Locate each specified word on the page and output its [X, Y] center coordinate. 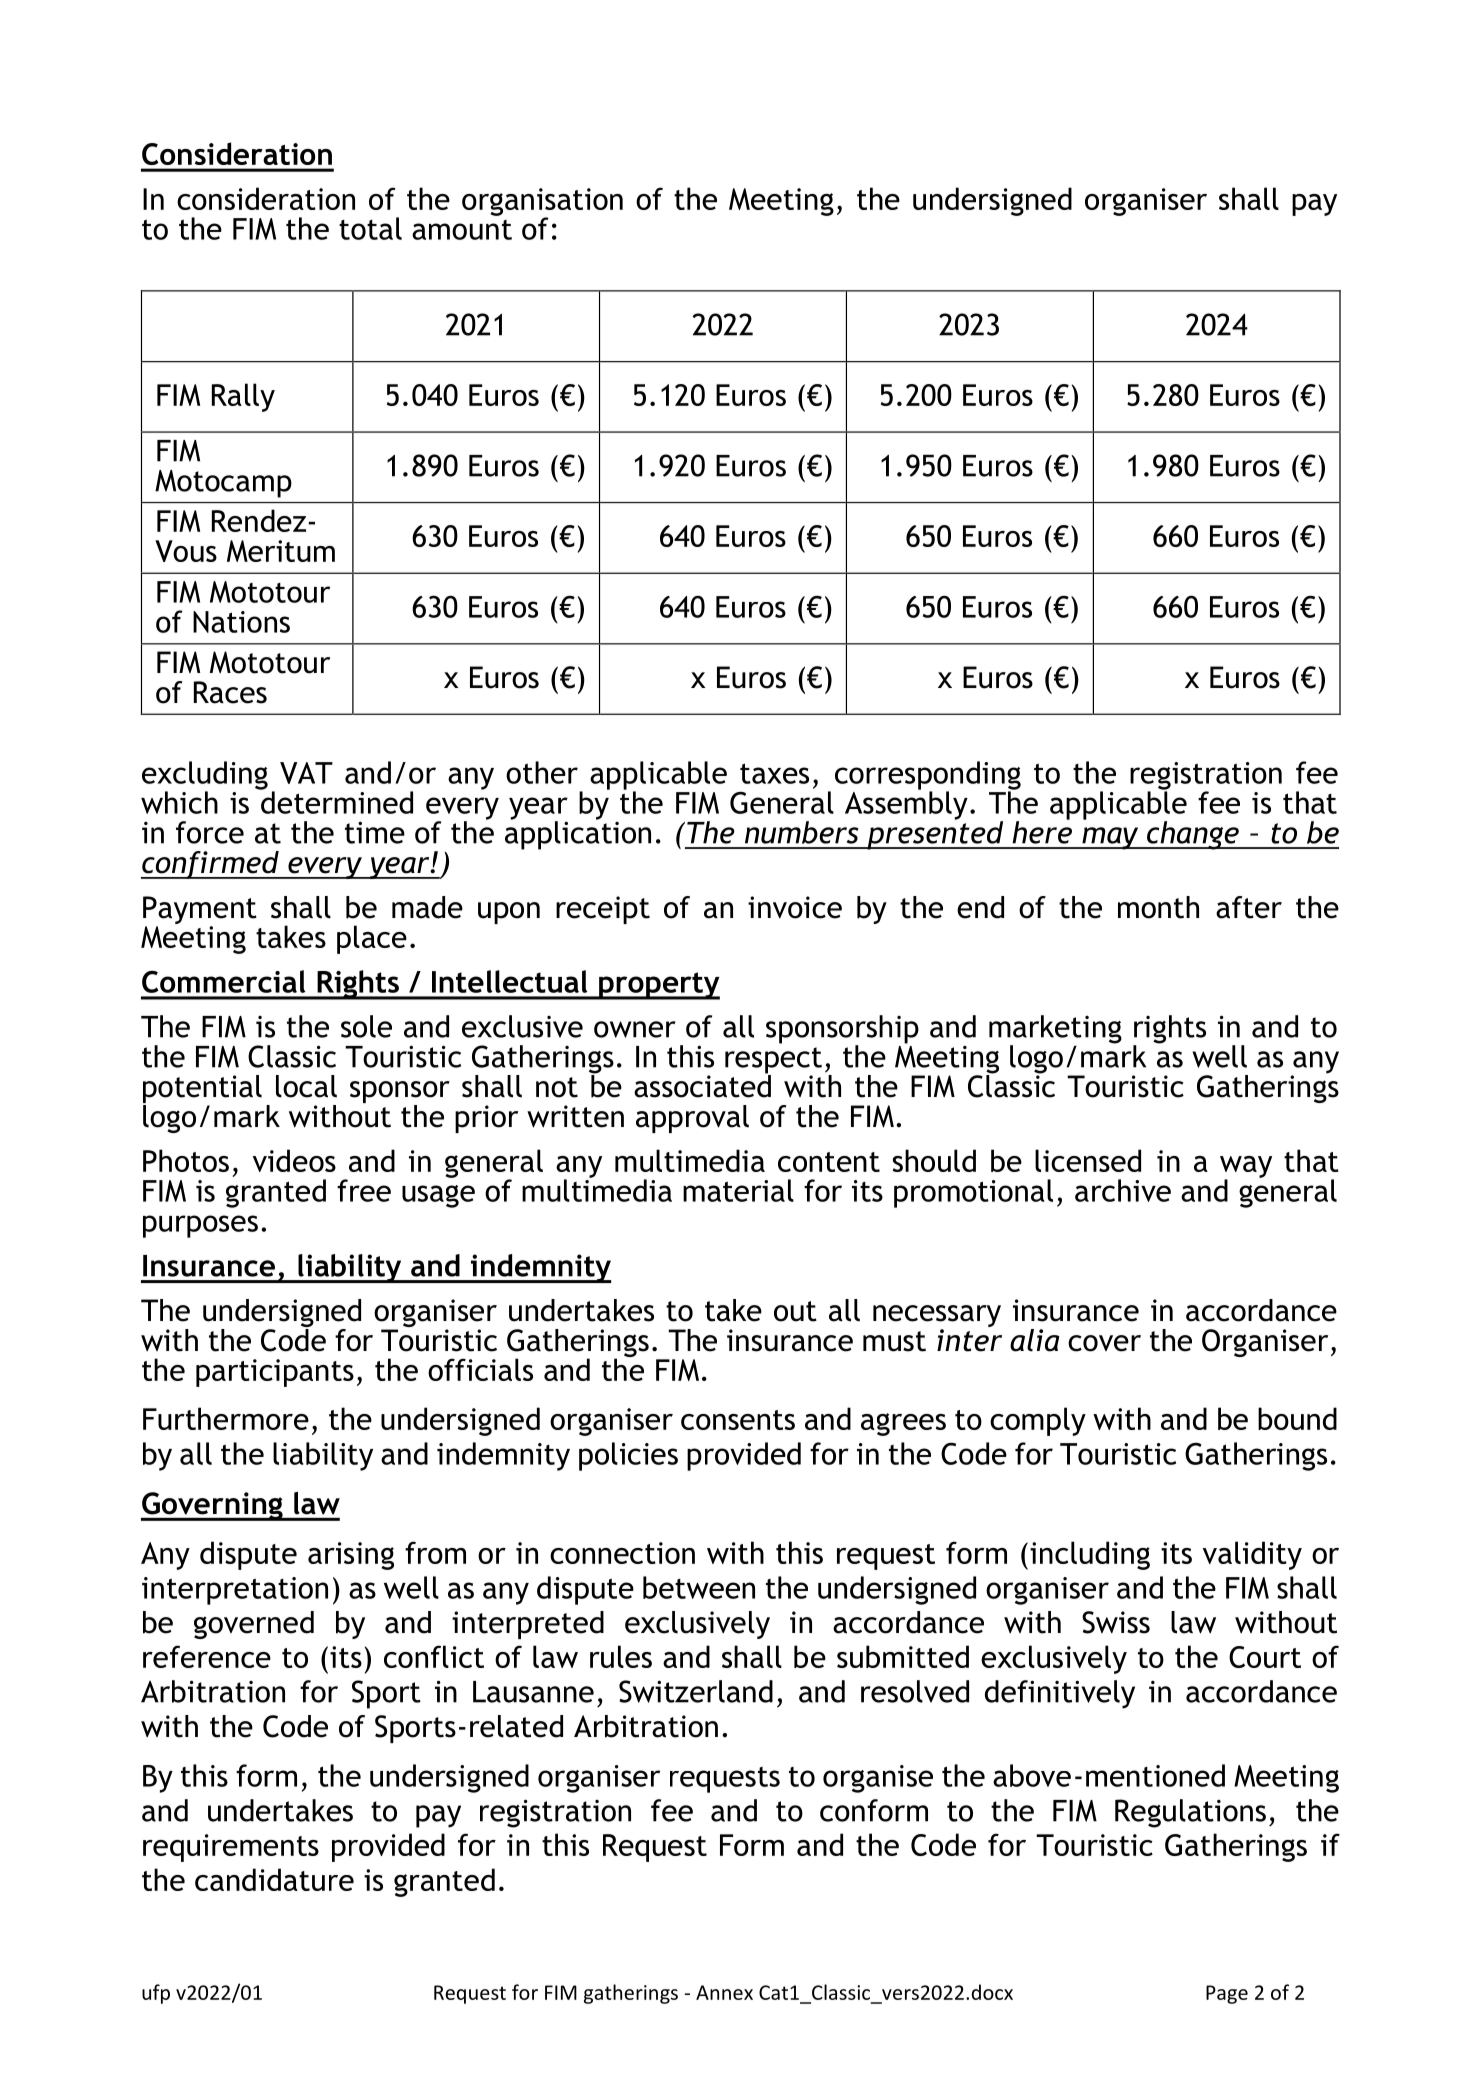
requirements [231, 1848]
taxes [774, 773]
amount [462, 230]
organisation [542, 203]
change [1193, 835]
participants [275, 1373]
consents [738, 1420]
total [370, 228]
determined [336, 801]
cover [1104, 1343]
